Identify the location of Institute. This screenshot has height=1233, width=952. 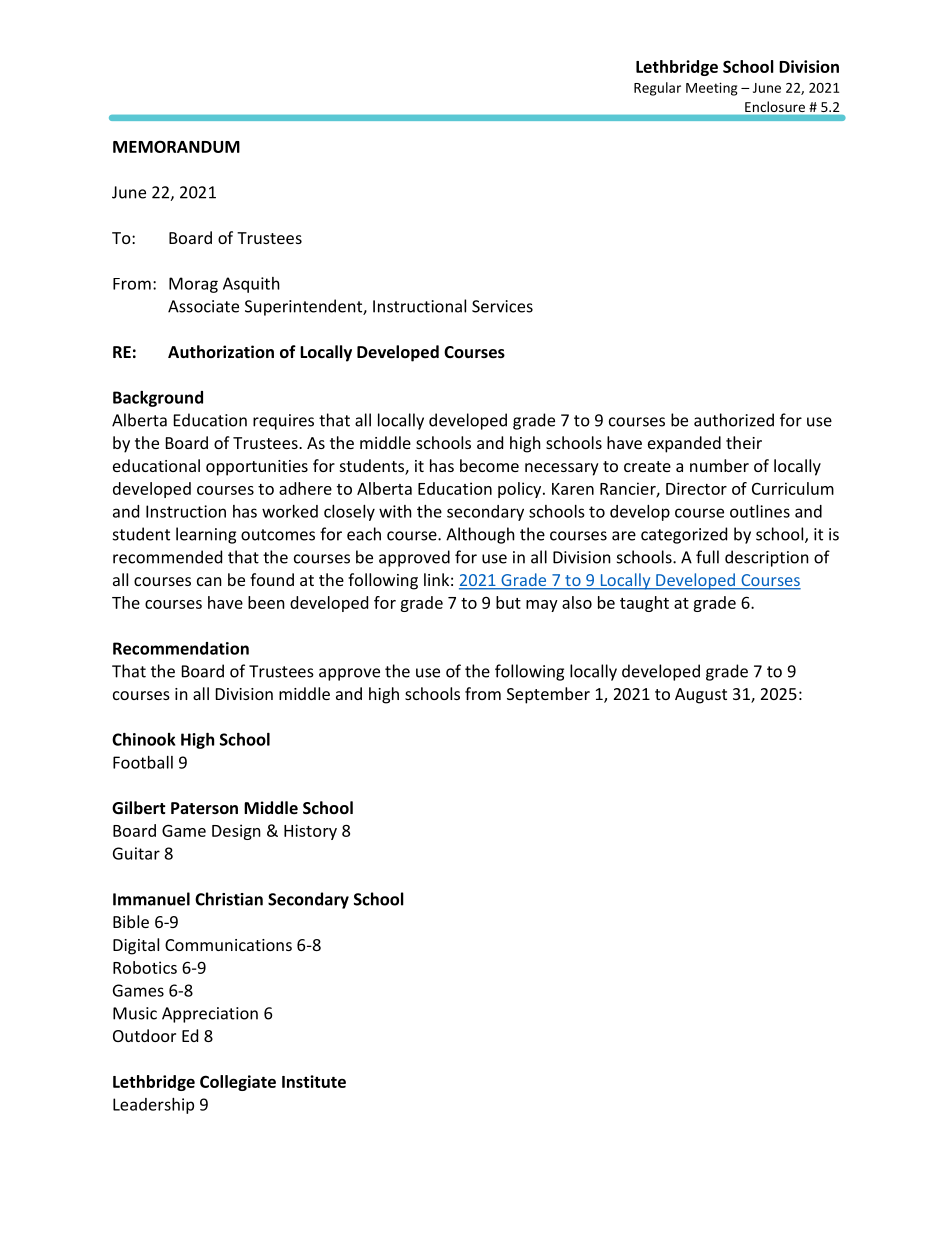
(314, 1081).
